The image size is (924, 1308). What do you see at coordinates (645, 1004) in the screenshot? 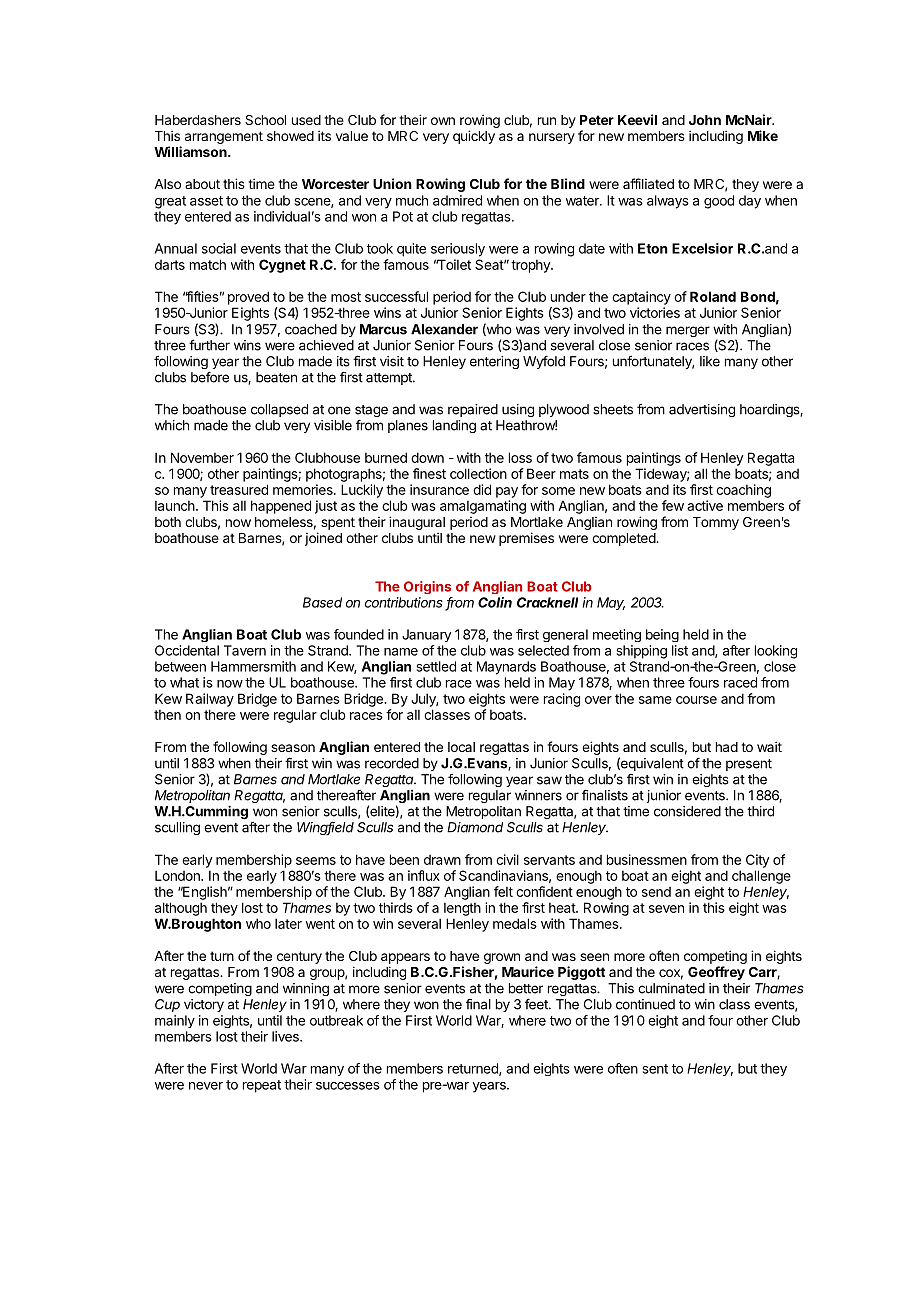
I see `continued` at bounding box center [645, 1004].
